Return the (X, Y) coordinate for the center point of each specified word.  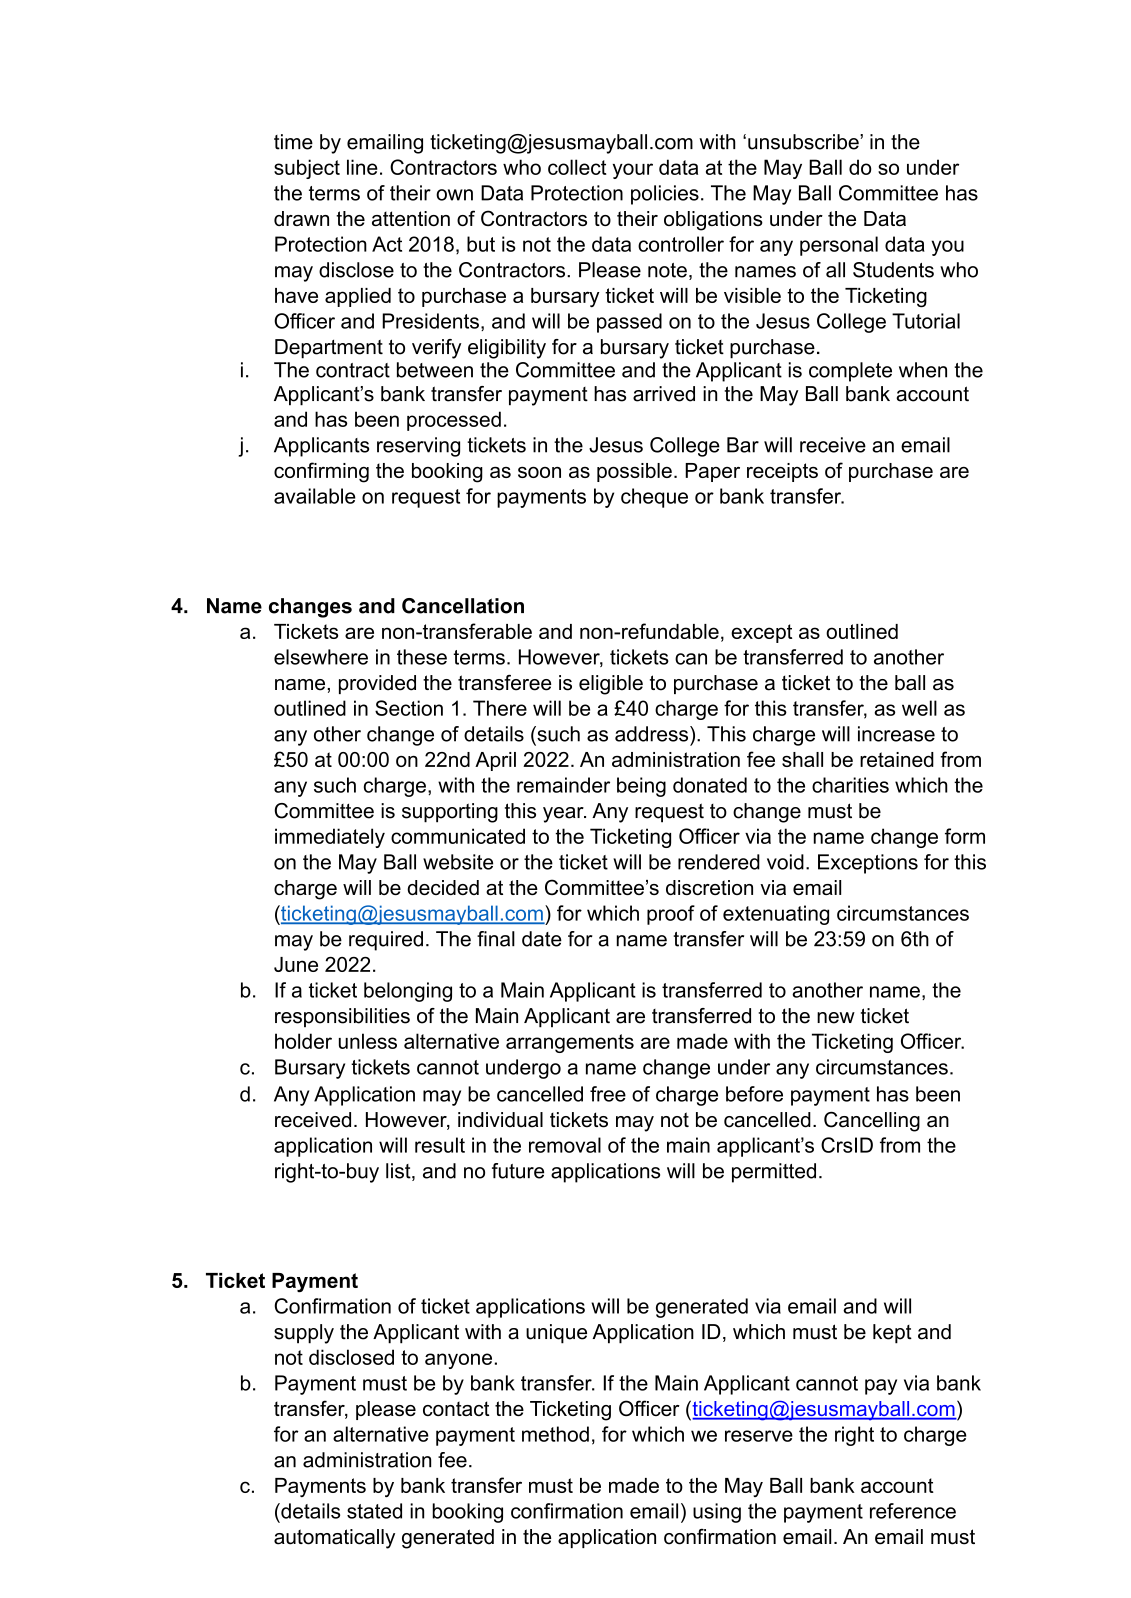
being (641, 787)
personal (839, 246)
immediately (330, 838)
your (633, 171)
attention (411, 218)
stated (374, 1511)
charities (850, 785)
